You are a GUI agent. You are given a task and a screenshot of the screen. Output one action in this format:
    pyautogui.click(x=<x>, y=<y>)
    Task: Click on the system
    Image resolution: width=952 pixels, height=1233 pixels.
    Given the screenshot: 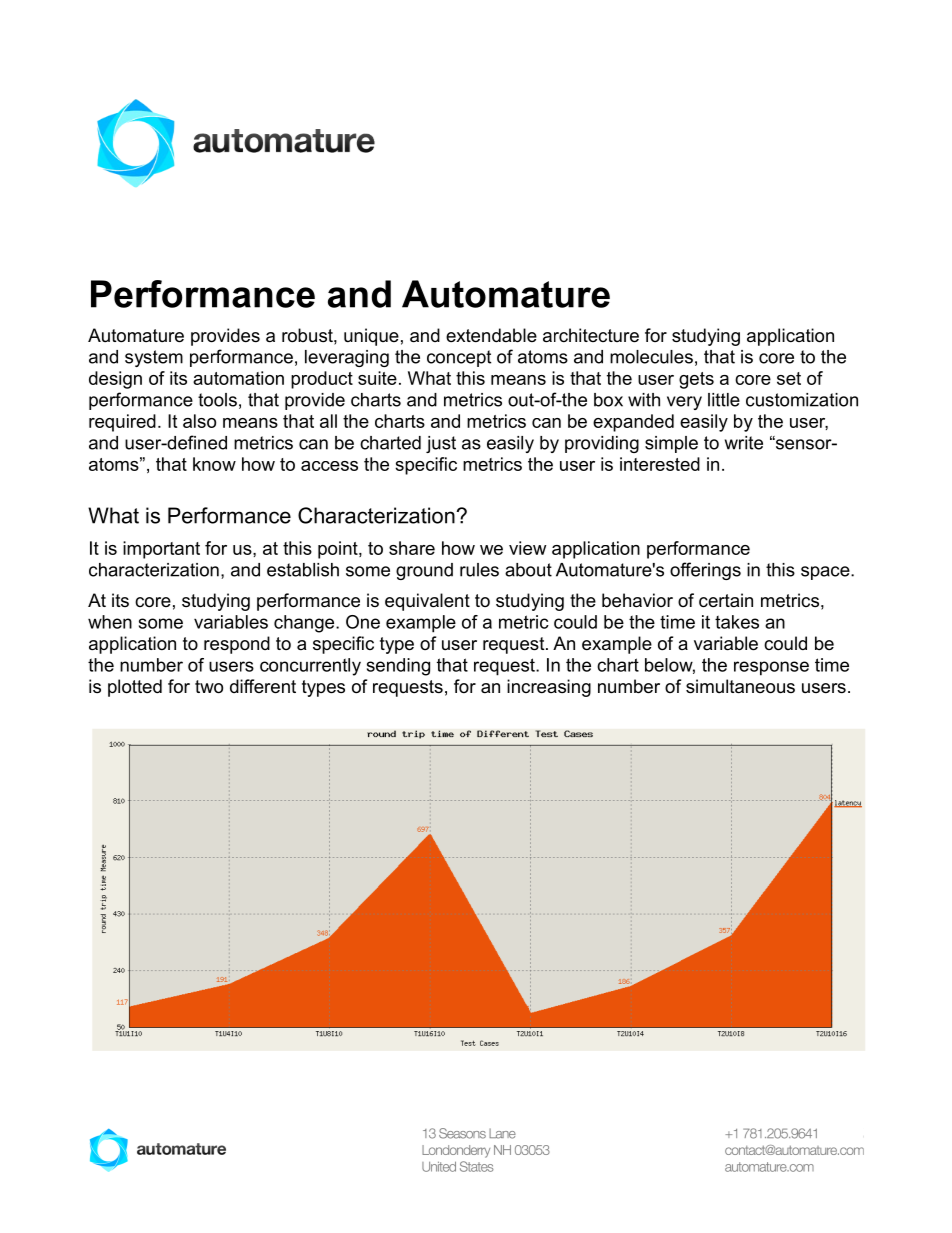 What is the action you would take?
    pyautogui.click(x=154, y=358)
